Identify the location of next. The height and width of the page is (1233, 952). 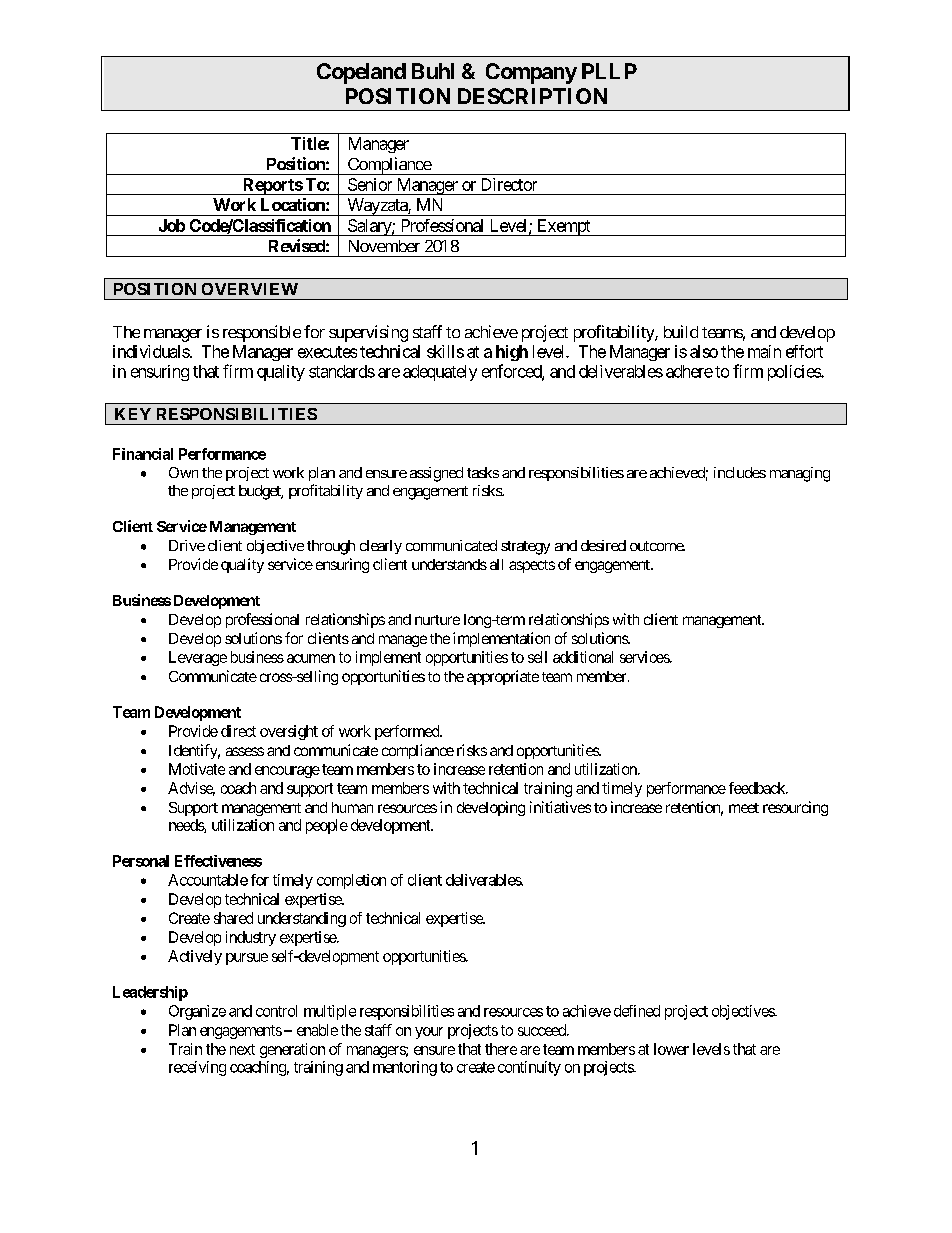
(242, 1049).
